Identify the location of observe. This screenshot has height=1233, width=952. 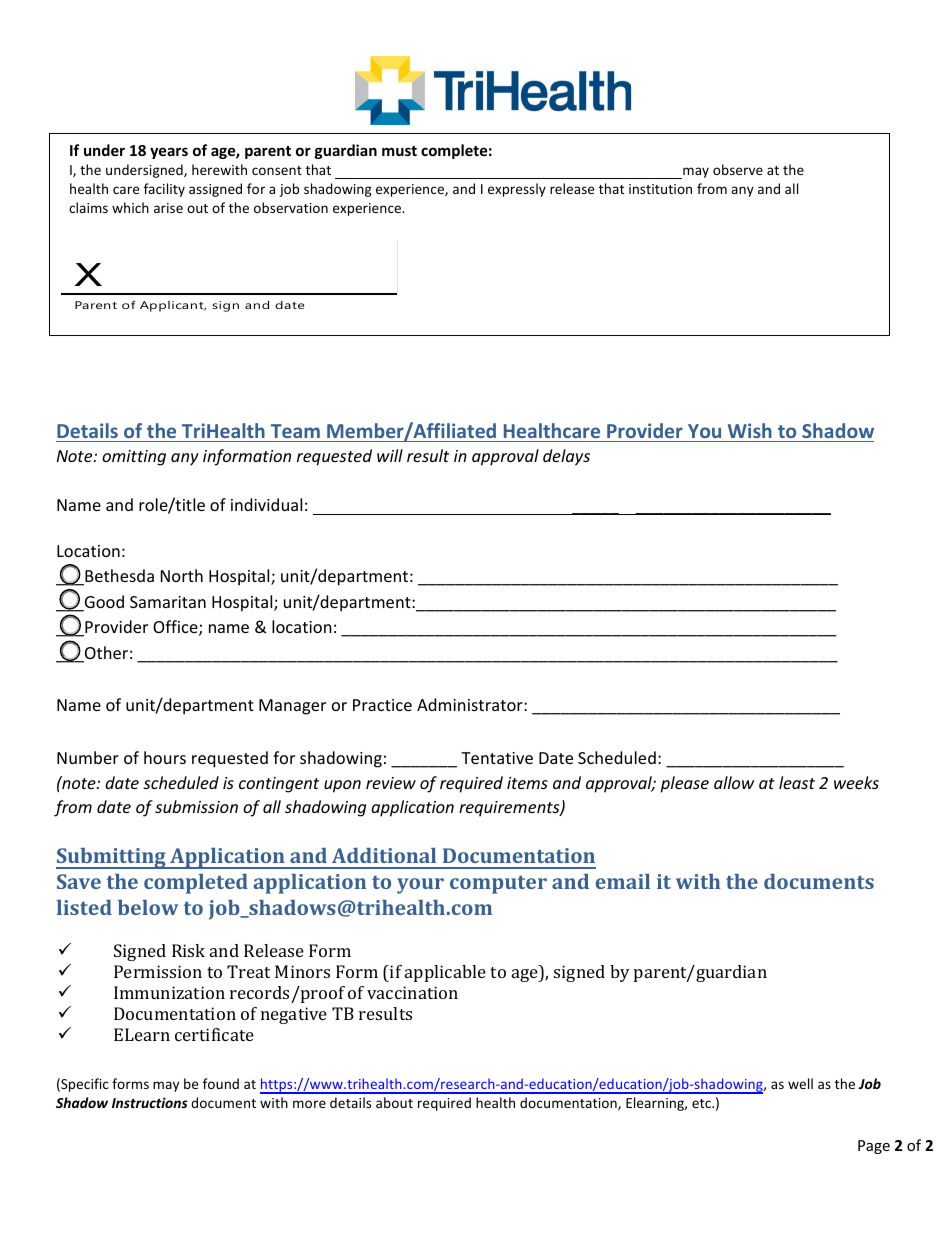
(738, 169).
